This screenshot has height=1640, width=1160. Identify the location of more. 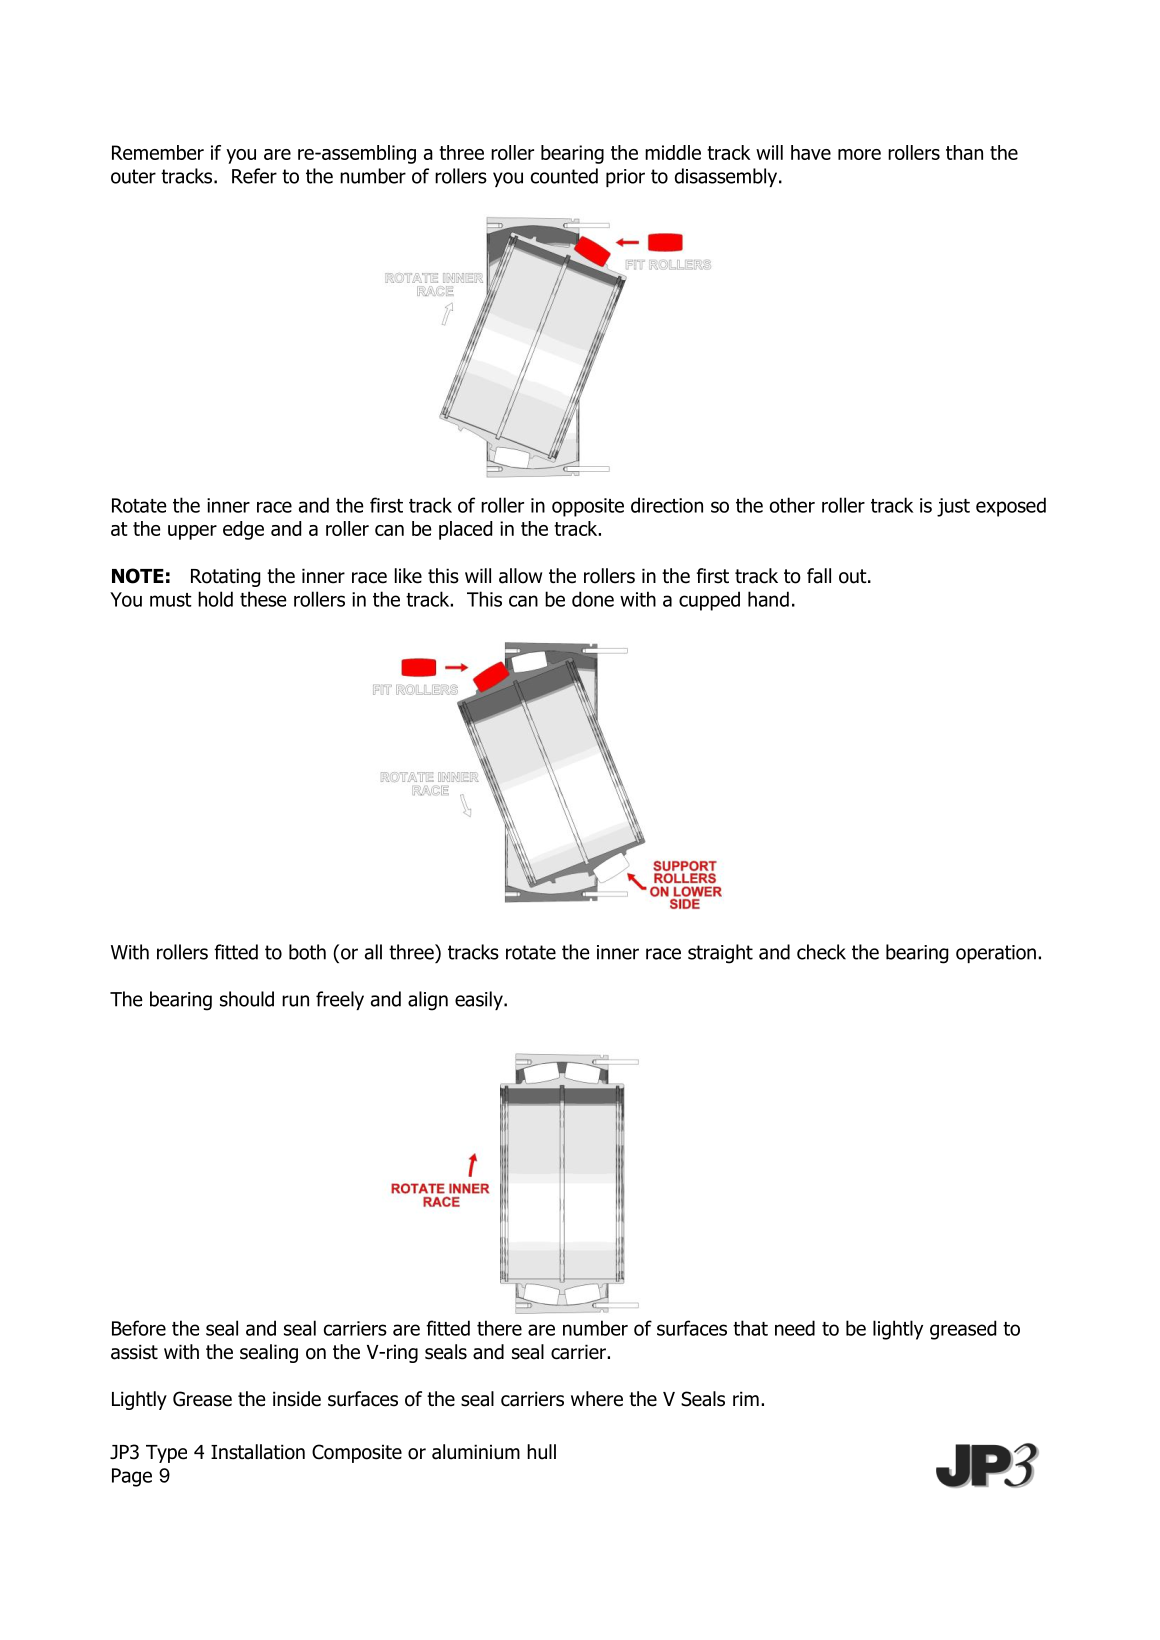
(859, 154).
